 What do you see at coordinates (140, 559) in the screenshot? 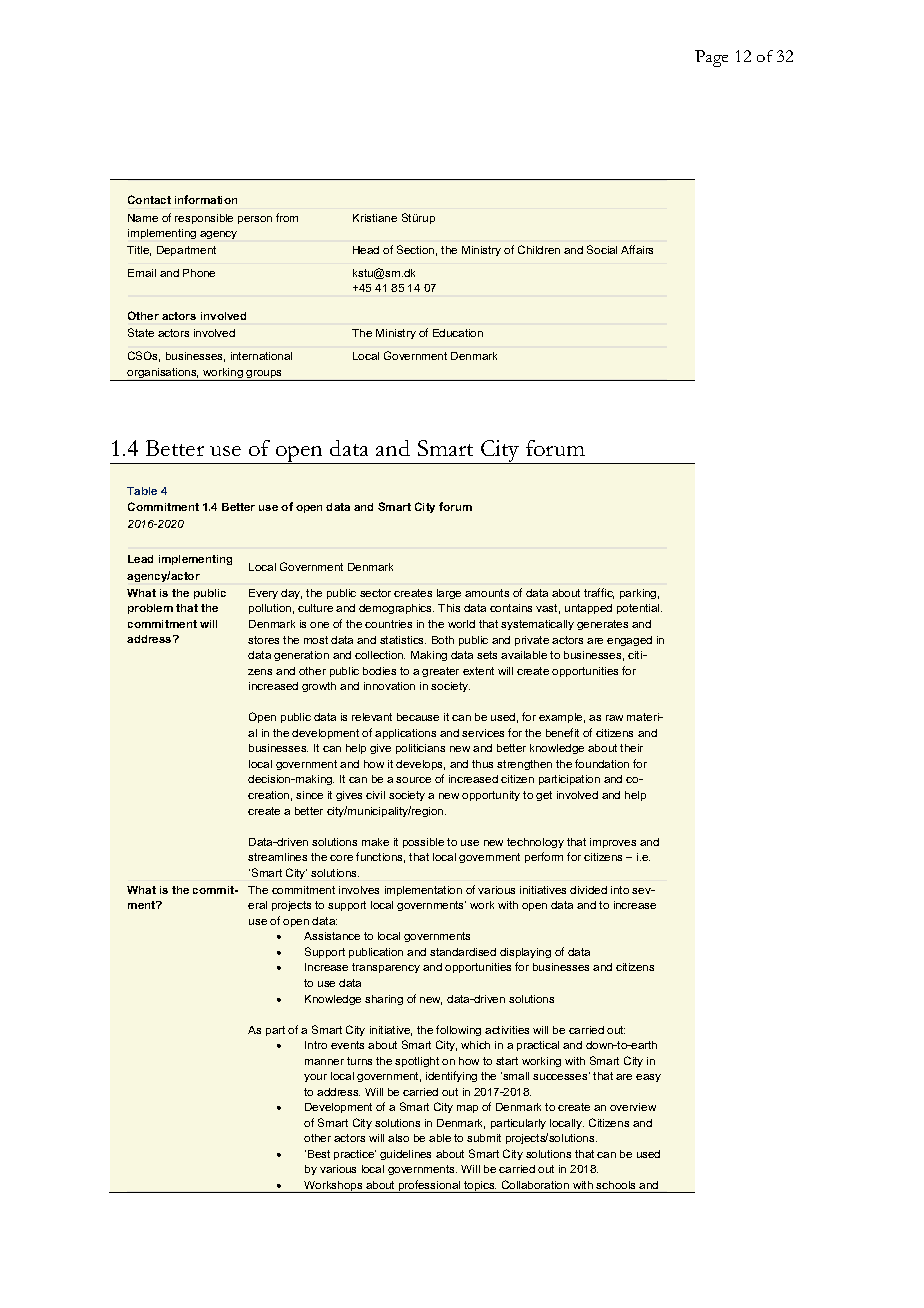
I see `Lead` at bounding box center [140, 559].
